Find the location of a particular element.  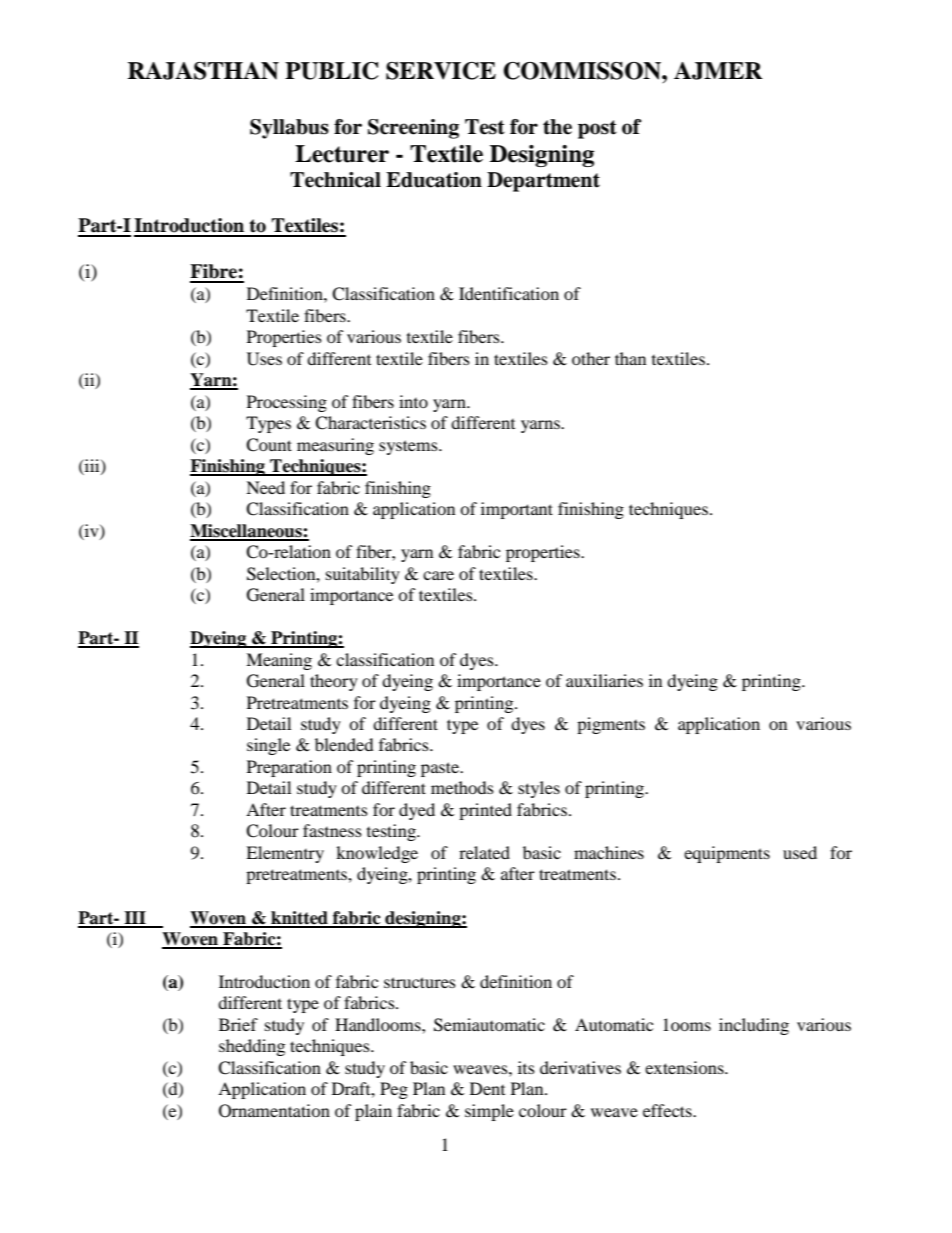

care is located at coordinates (438, 575).
